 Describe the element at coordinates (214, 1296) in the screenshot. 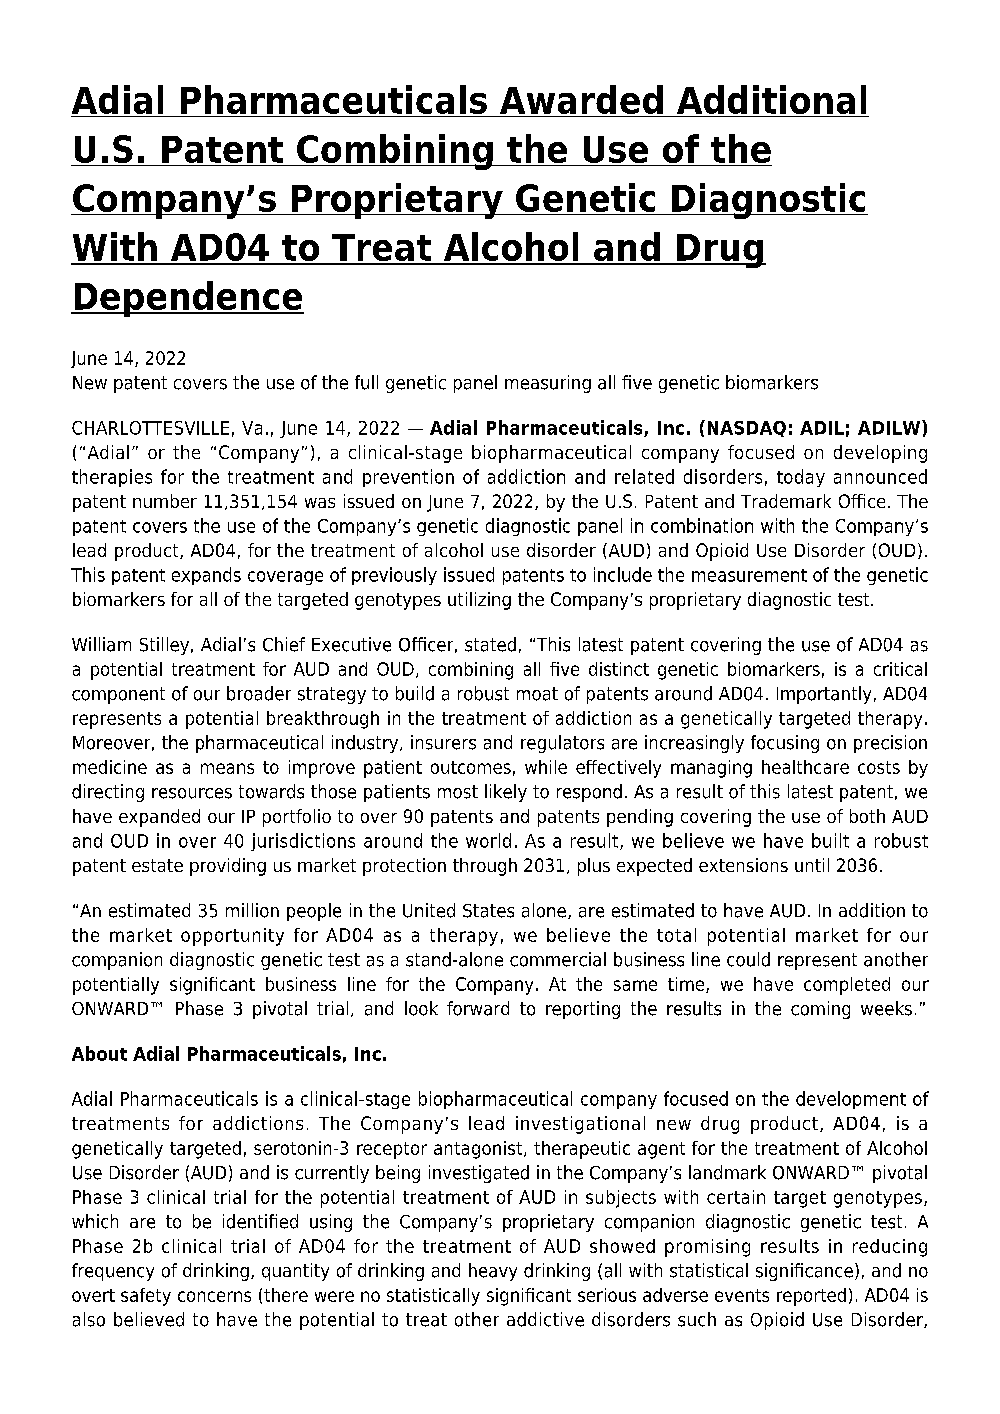

I see `concerns` at that location.
